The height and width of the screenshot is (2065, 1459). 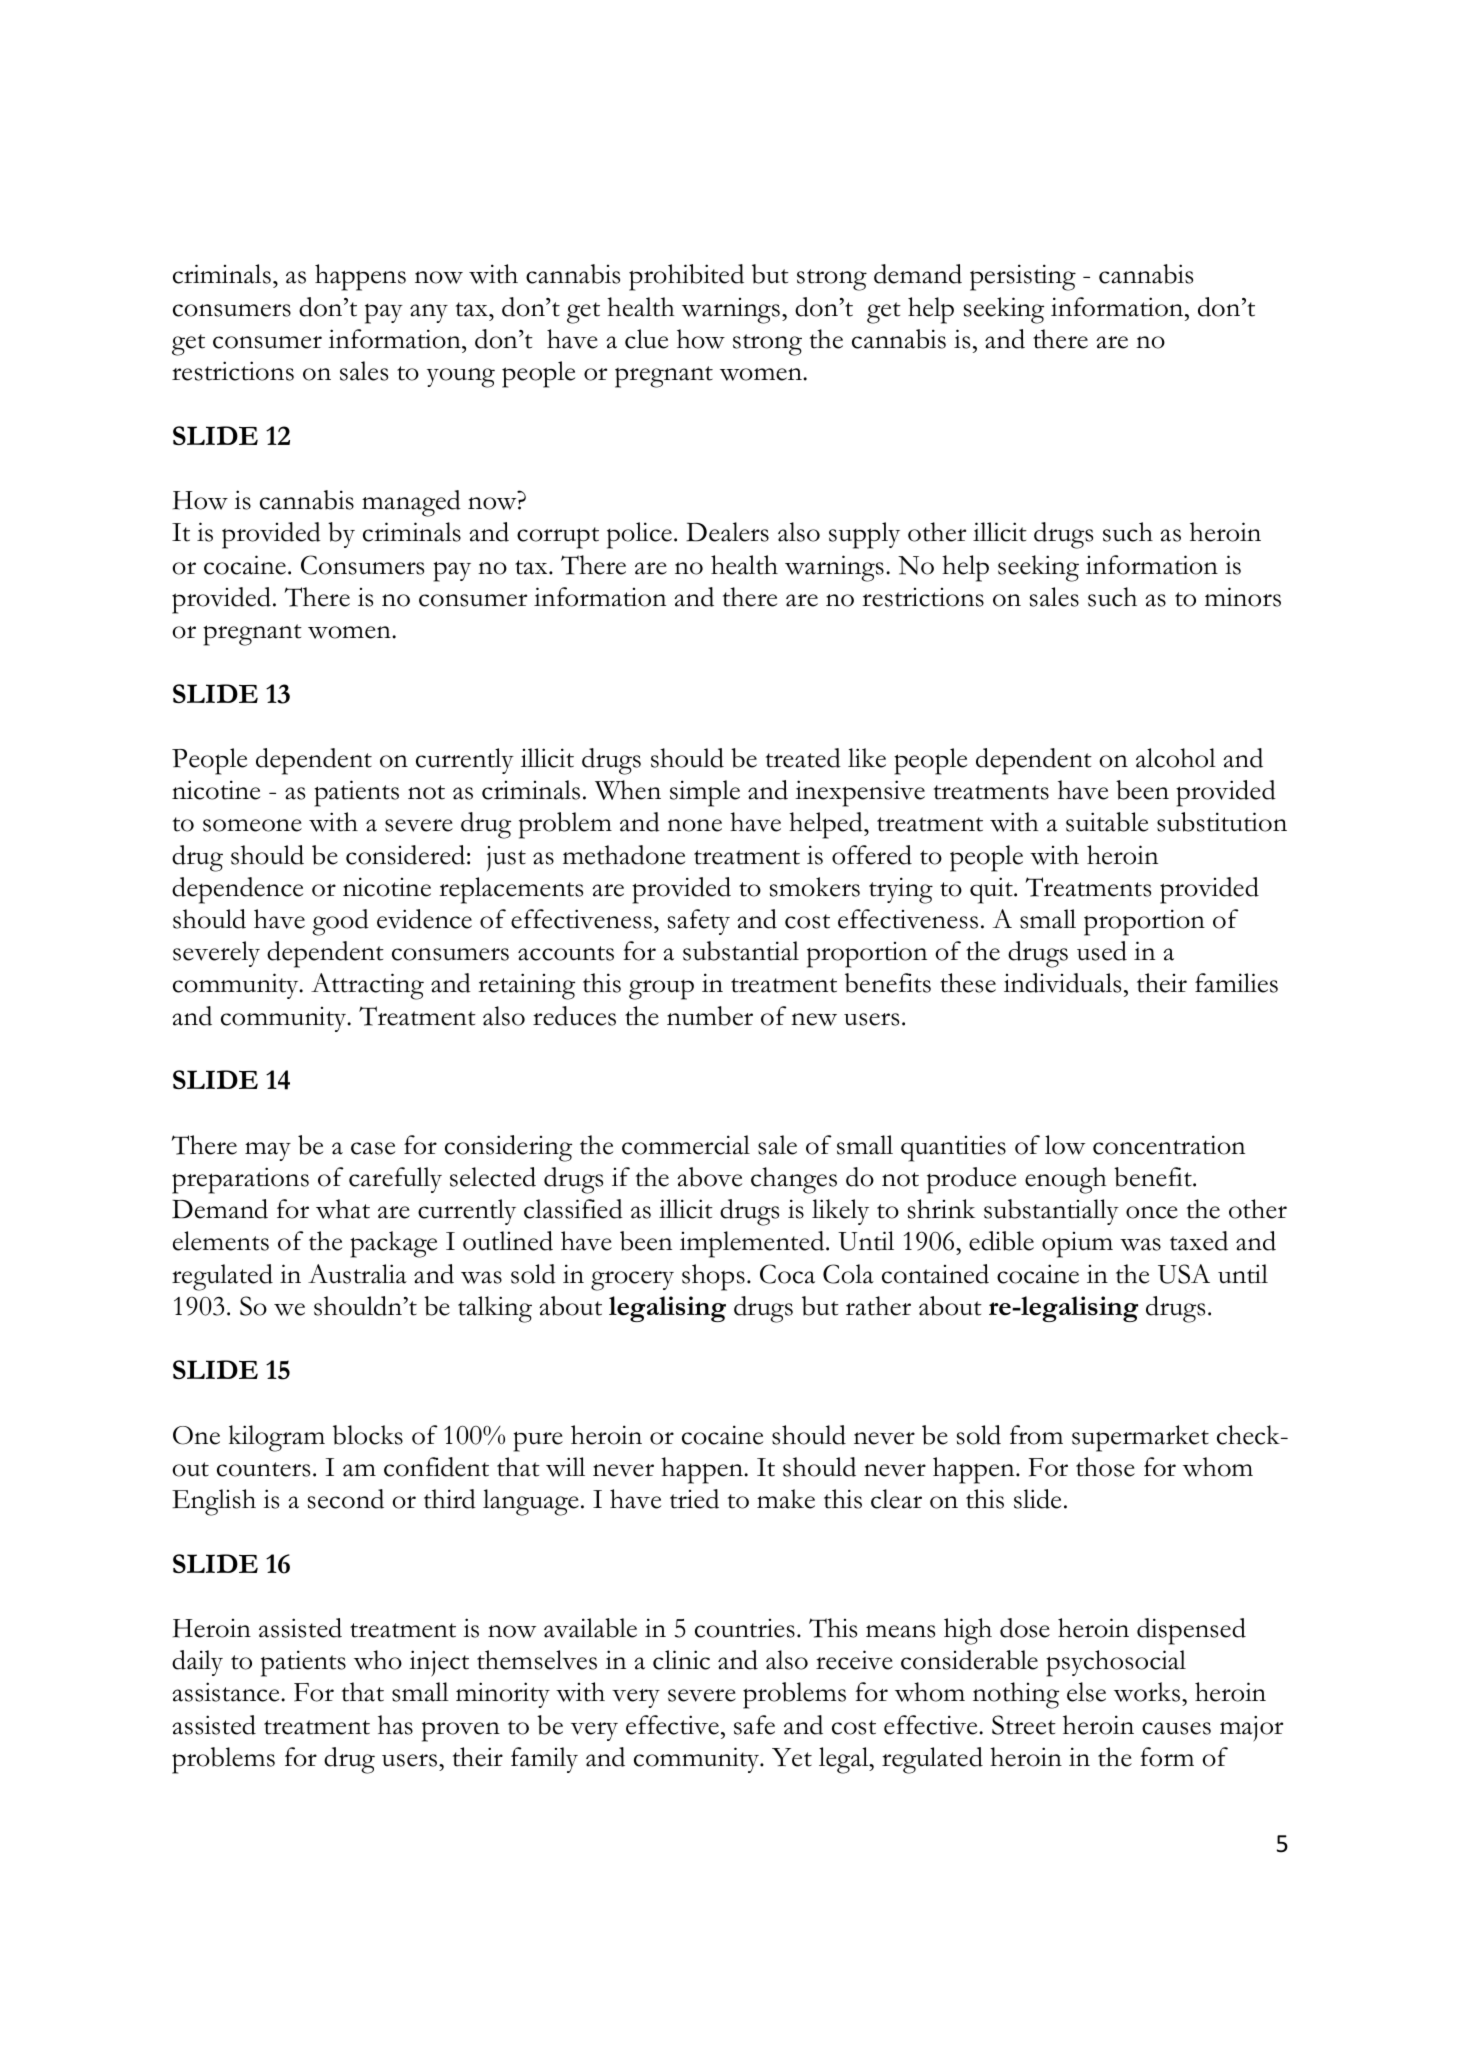 What do you see at coordinates (395, 1725) in the screenshot?
I see `has` at bounding box center [395, 1725].
